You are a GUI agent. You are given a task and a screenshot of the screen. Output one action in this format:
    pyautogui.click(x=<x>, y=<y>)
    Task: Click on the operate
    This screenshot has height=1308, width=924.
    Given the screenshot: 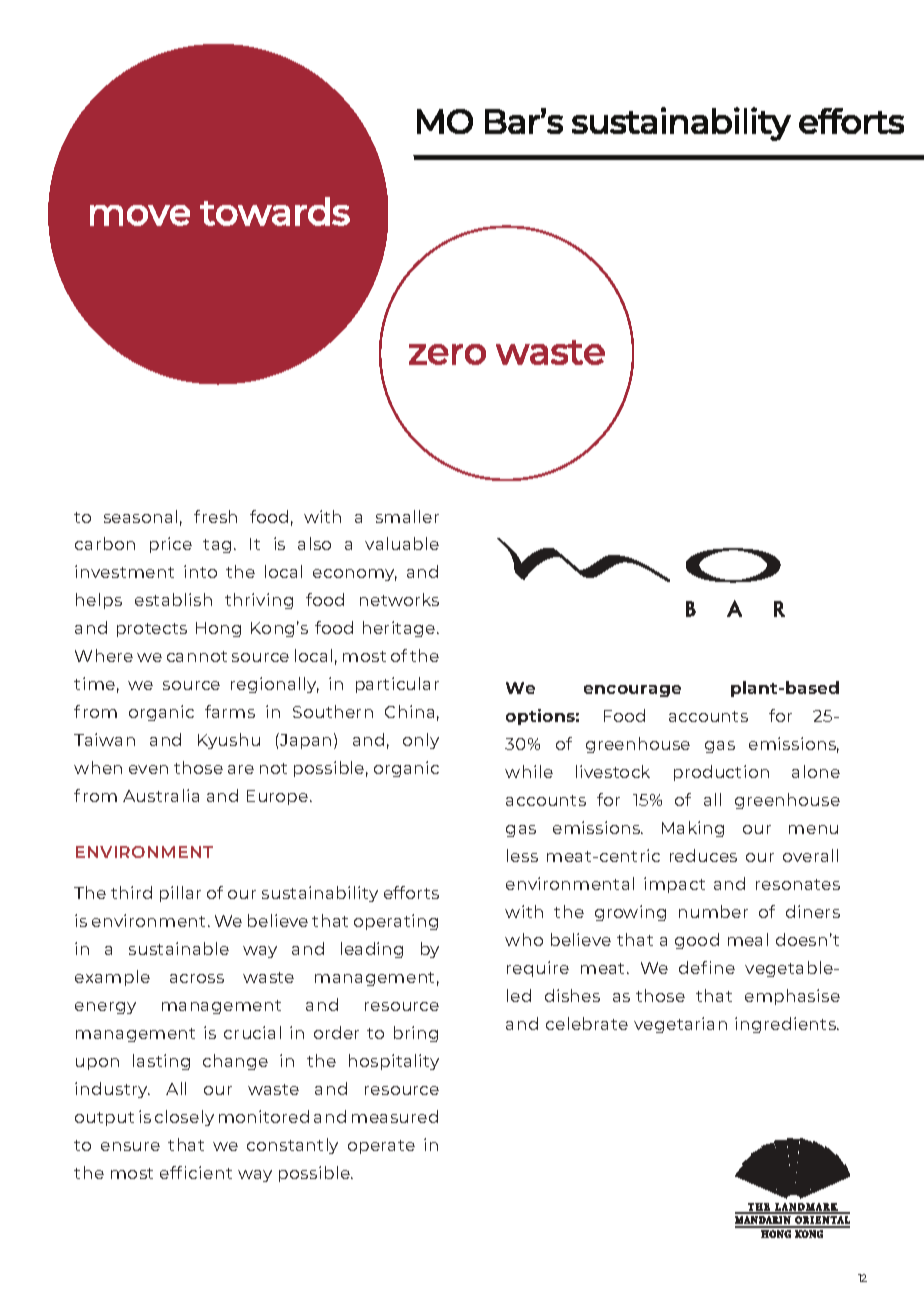 What is the action you would take?
    pyautogui.click(x=381, y=1147)
